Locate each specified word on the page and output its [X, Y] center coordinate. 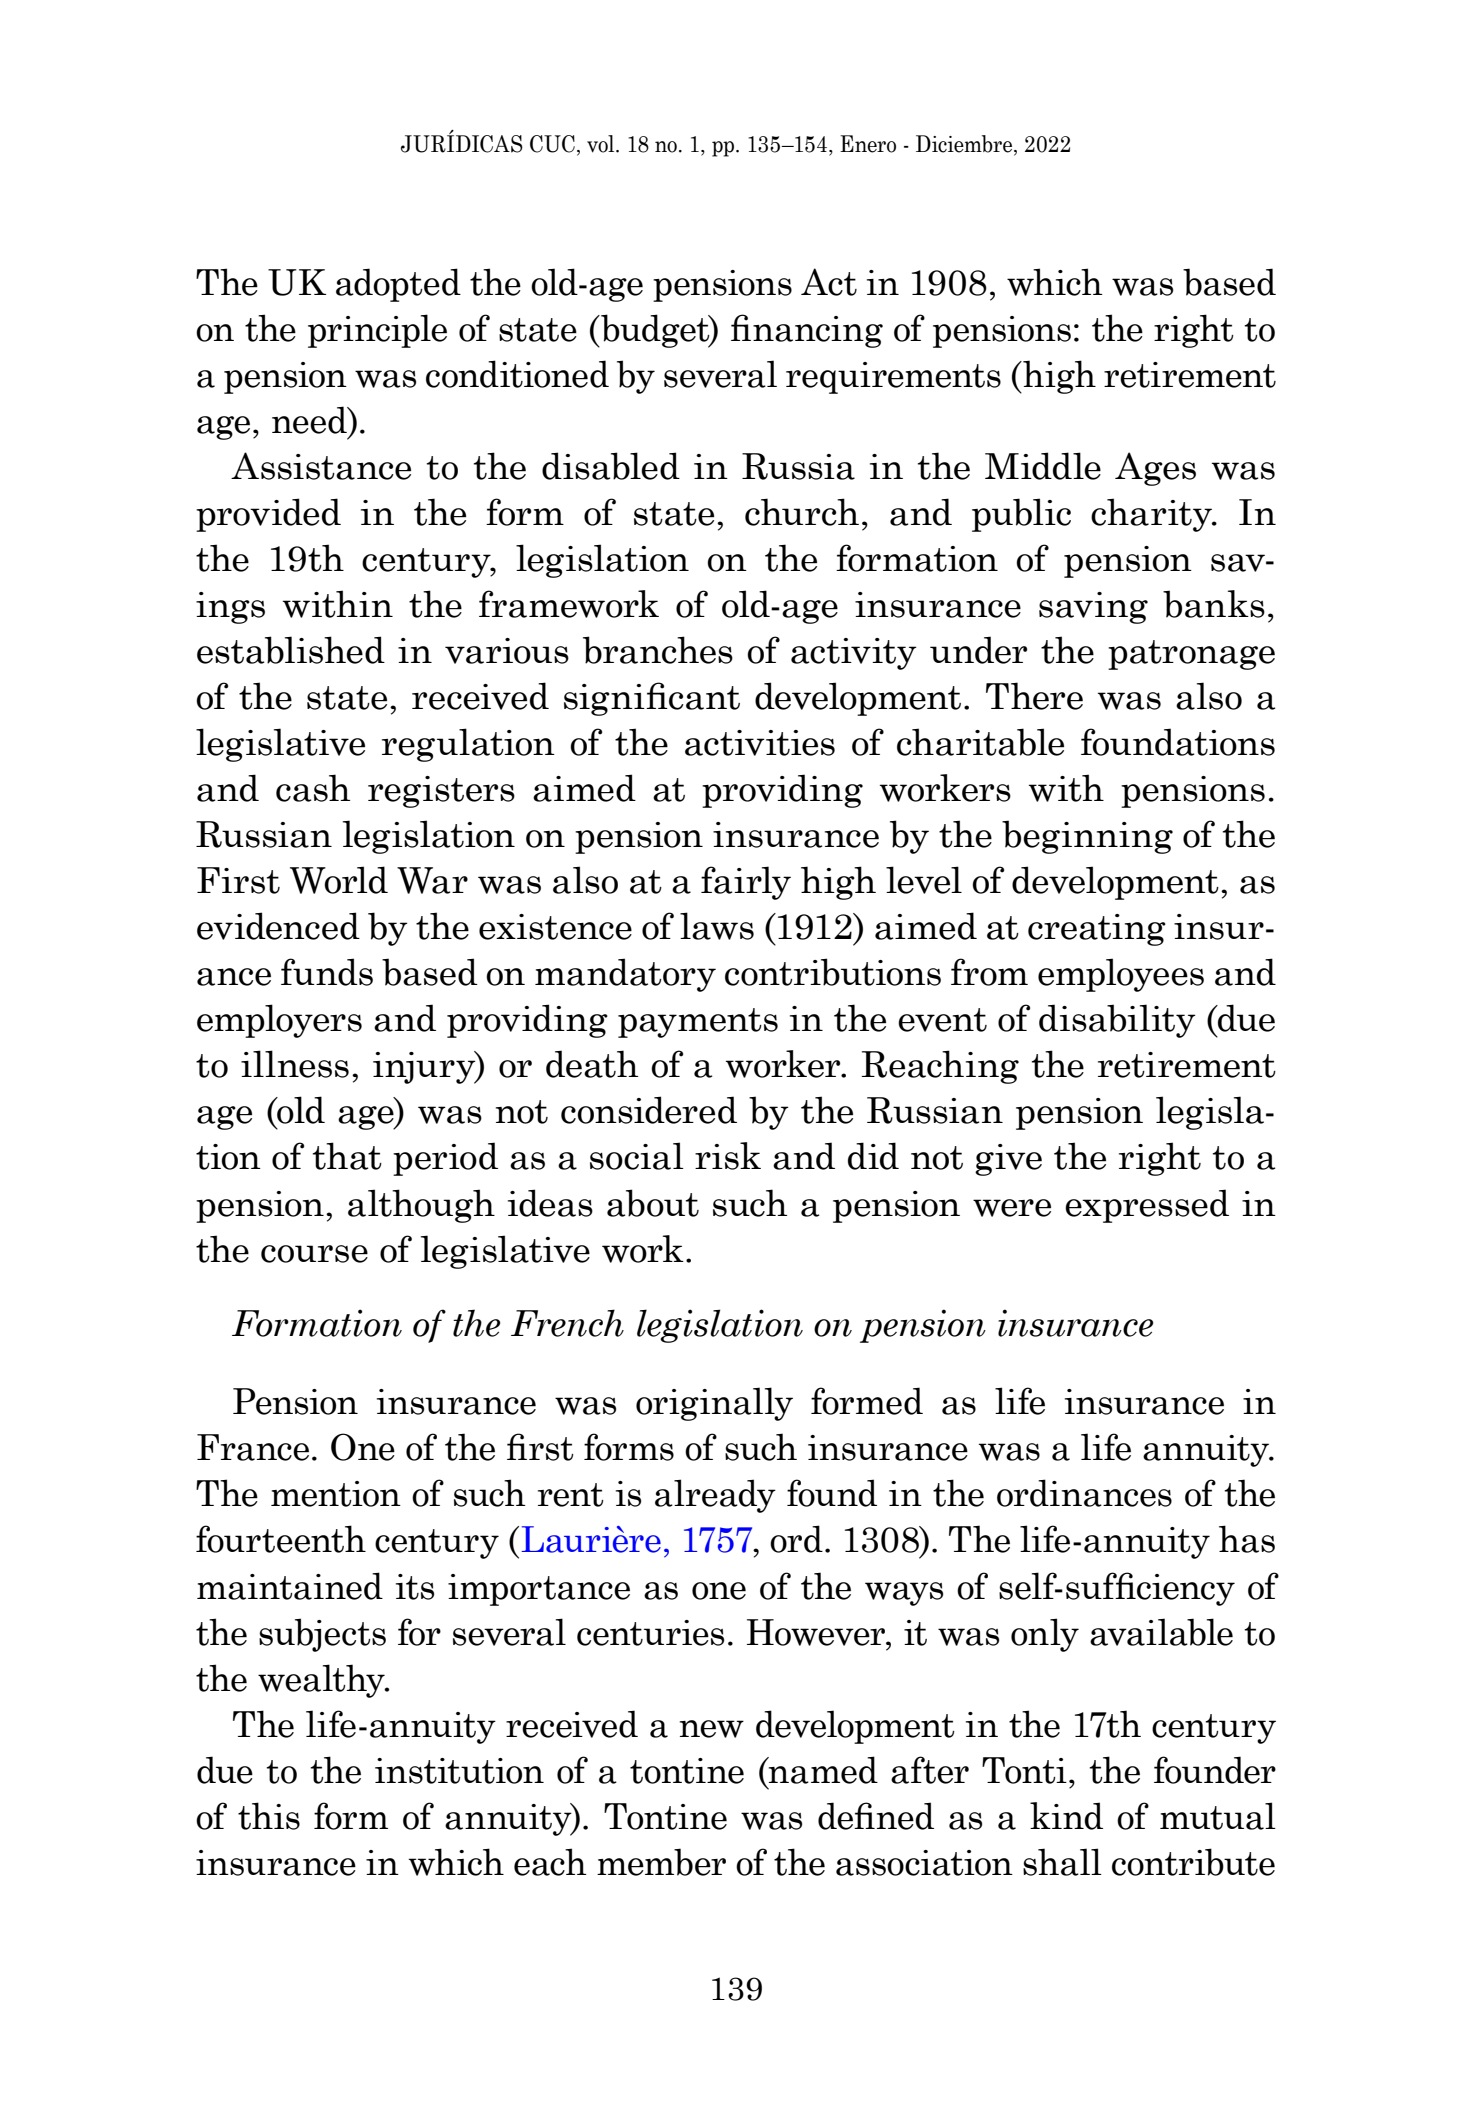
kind [1066, 1816]
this [269, 1816]
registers [441, 792]
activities [760, 743]
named [822, 1770]
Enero [868, 144]
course [314, 1254]
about [653, 1203]
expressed [1147, 1206]
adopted [398, 285]
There [1034, 696]
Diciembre [964, 144]
